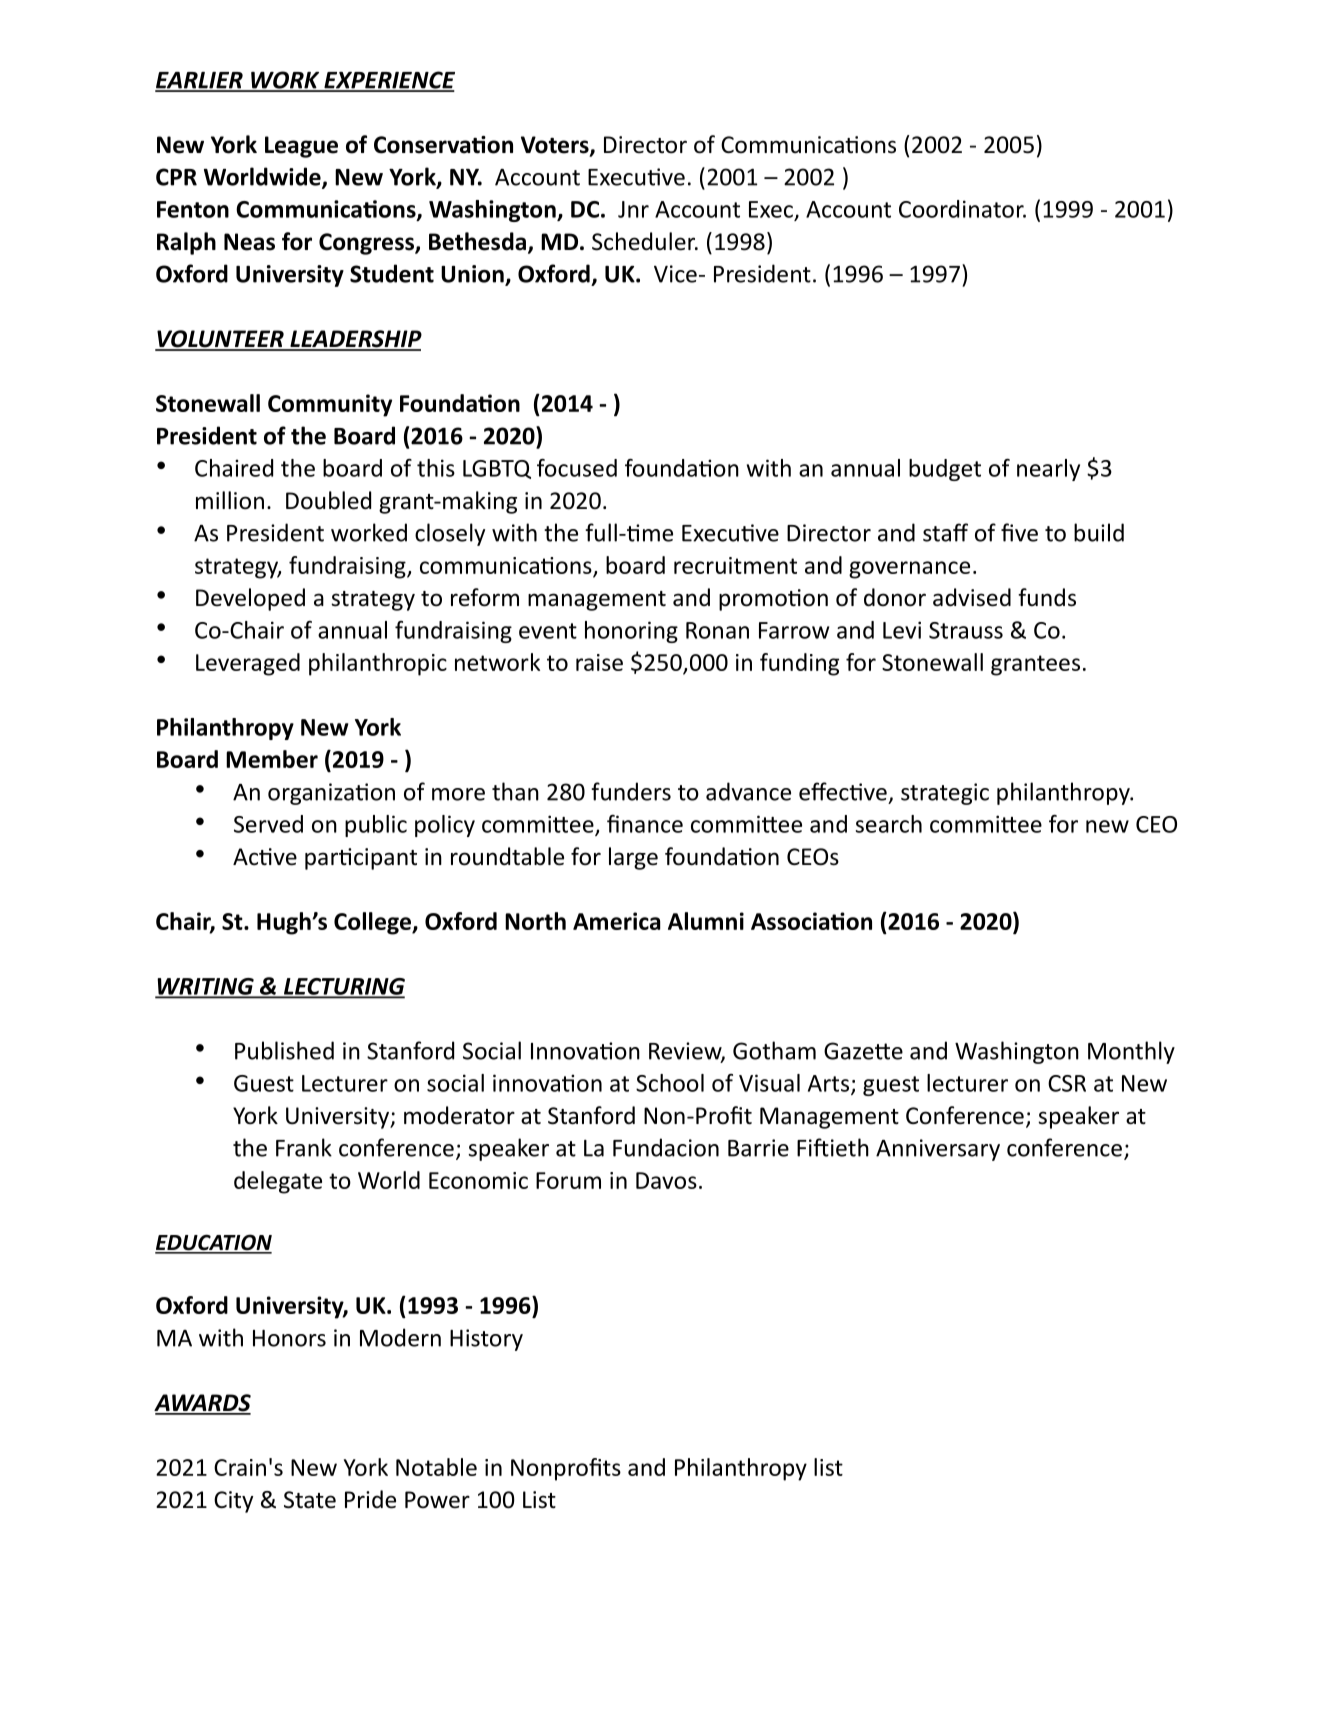 The height and width of the screenshot is (1709, 1320). Describe the element at coordinates (373, 923) in the screenshot. I see `College` at that location.
